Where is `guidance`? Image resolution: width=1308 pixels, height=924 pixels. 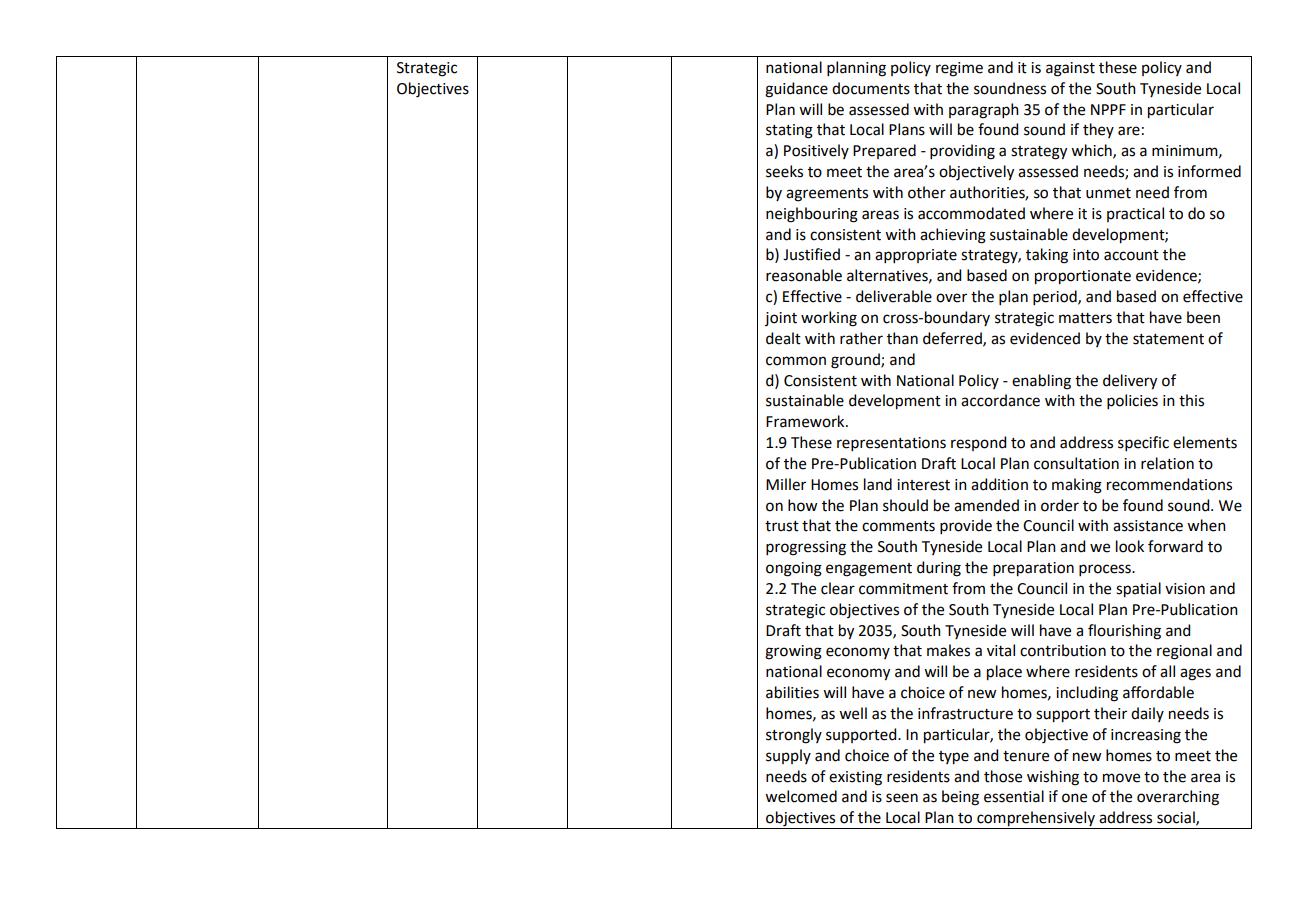 guidance is located at coordinates (796, 90).
